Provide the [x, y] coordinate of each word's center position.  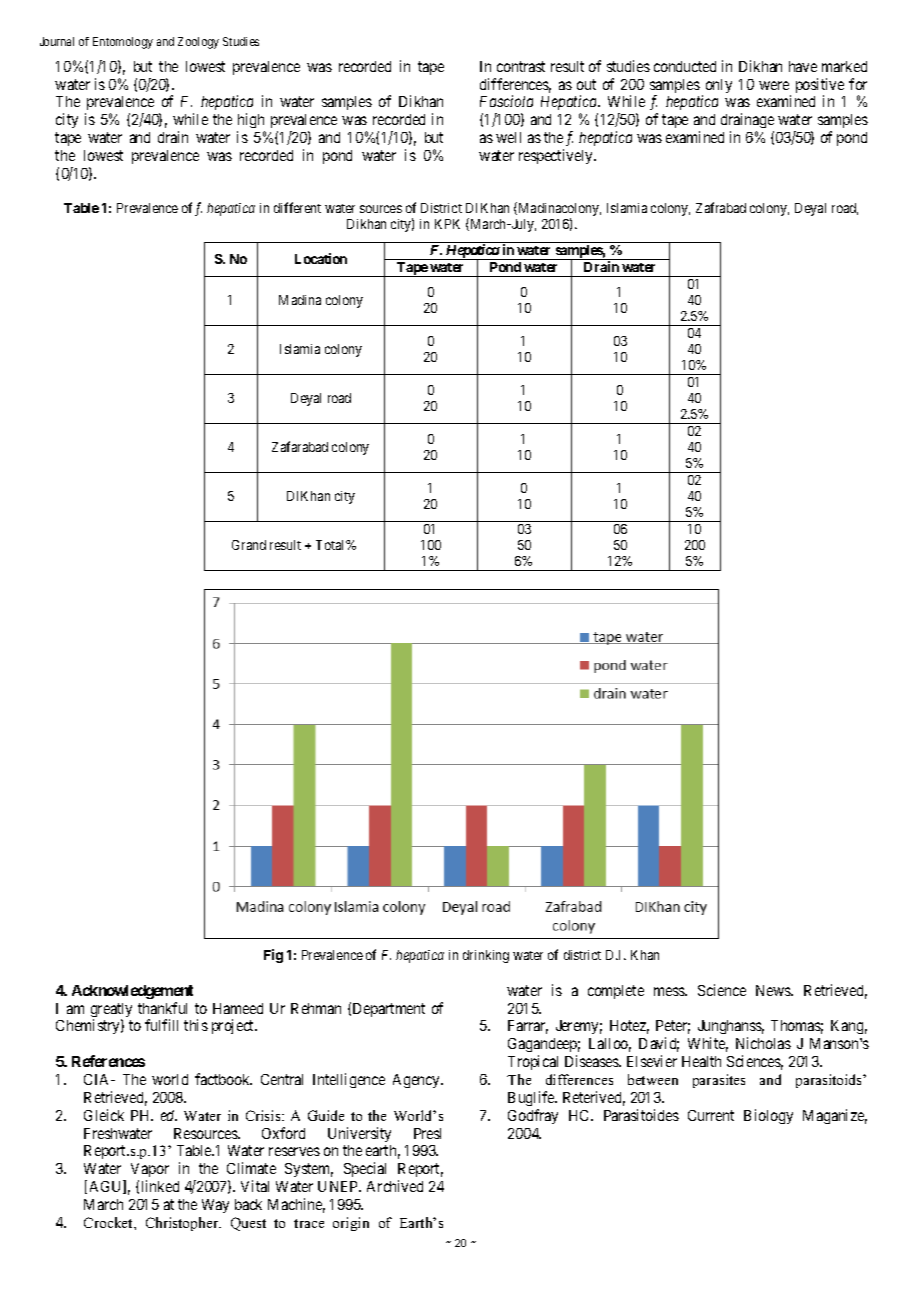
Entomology [123, 43]
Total [331, 545]
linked [160, 1186]
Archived [395, 1186]
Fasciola [506, 101]
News [774, 990]
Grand [249, 545]
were [774, 85]
